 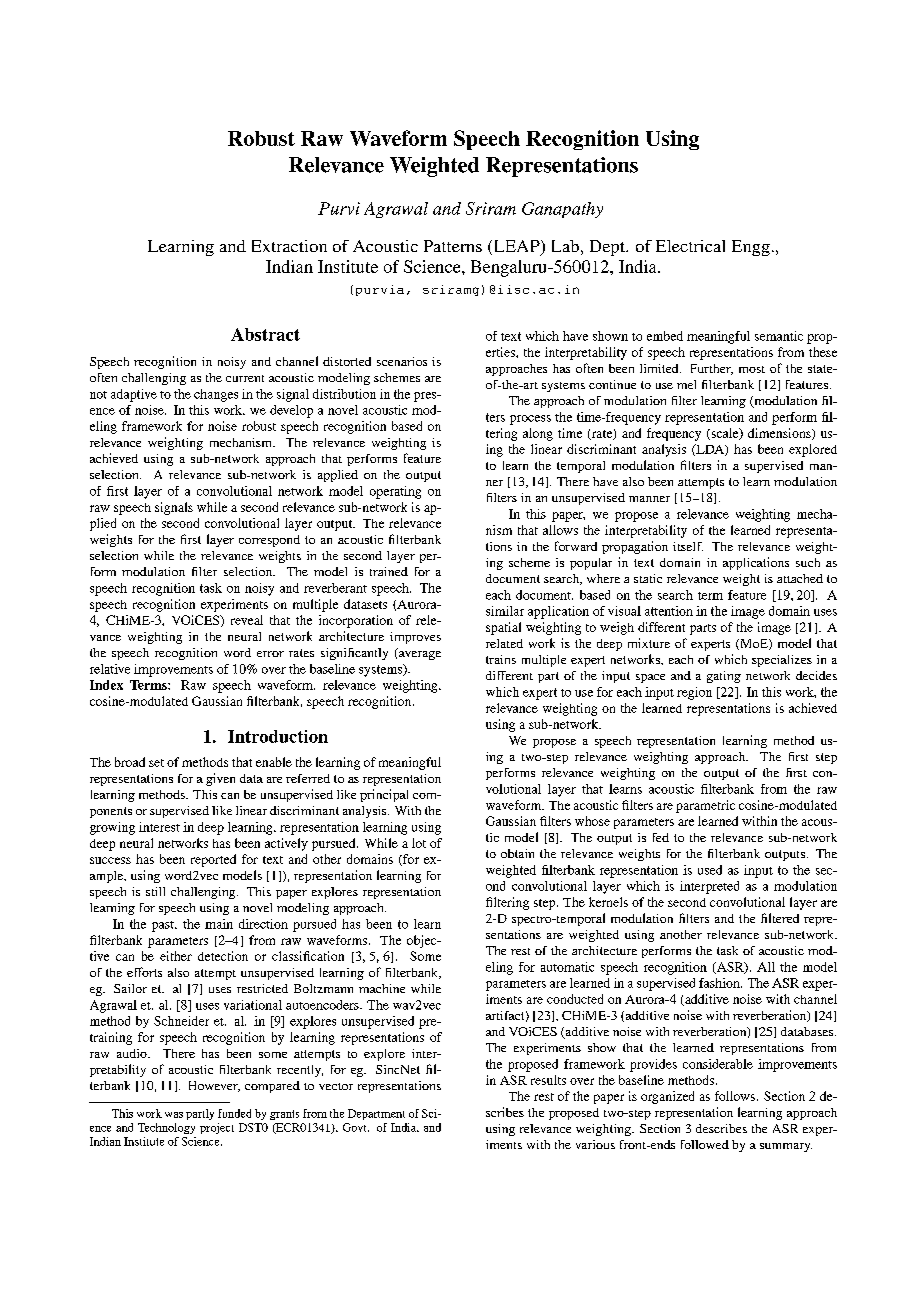 I want to click on Electrical, so click(x=690, y=246).
